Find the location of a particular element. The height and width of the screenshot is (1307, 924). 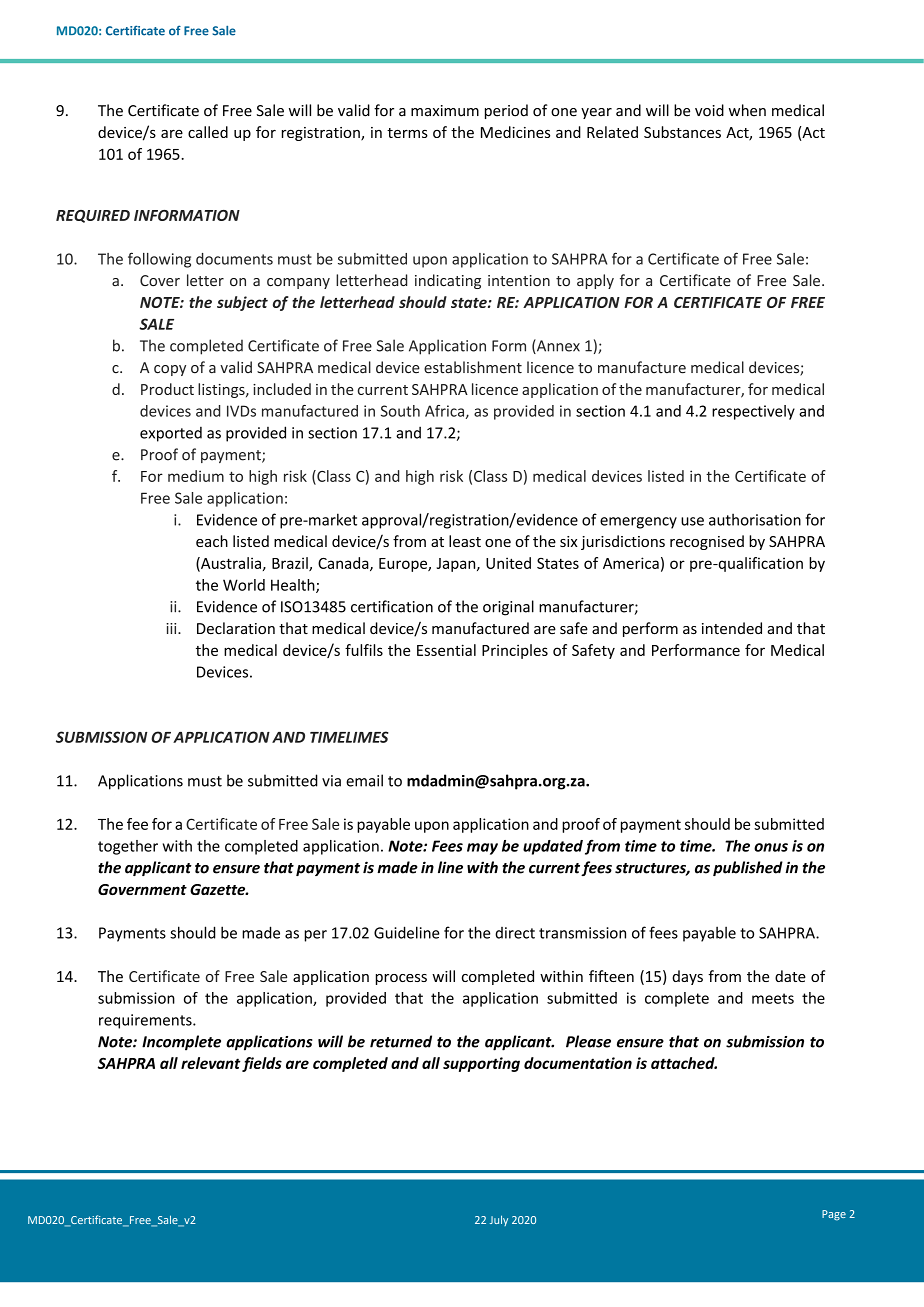

recognised is located at coordinates (707, 542).
